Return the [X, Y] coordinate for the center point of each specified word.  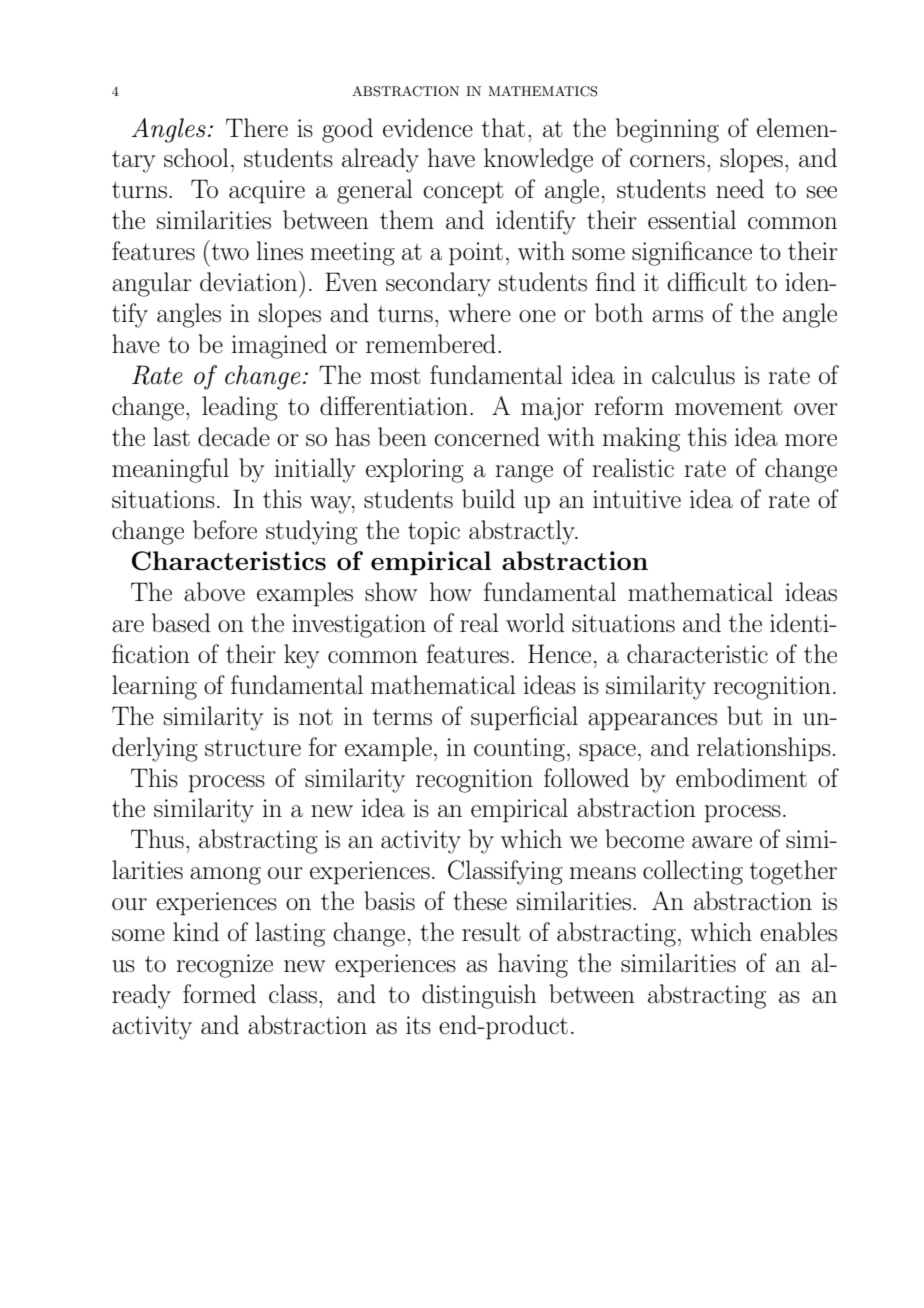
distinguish [479, 996]
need [740, 188]
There [257, 127]
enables [798, 932]
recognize [225, 966]
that [503, 128]
